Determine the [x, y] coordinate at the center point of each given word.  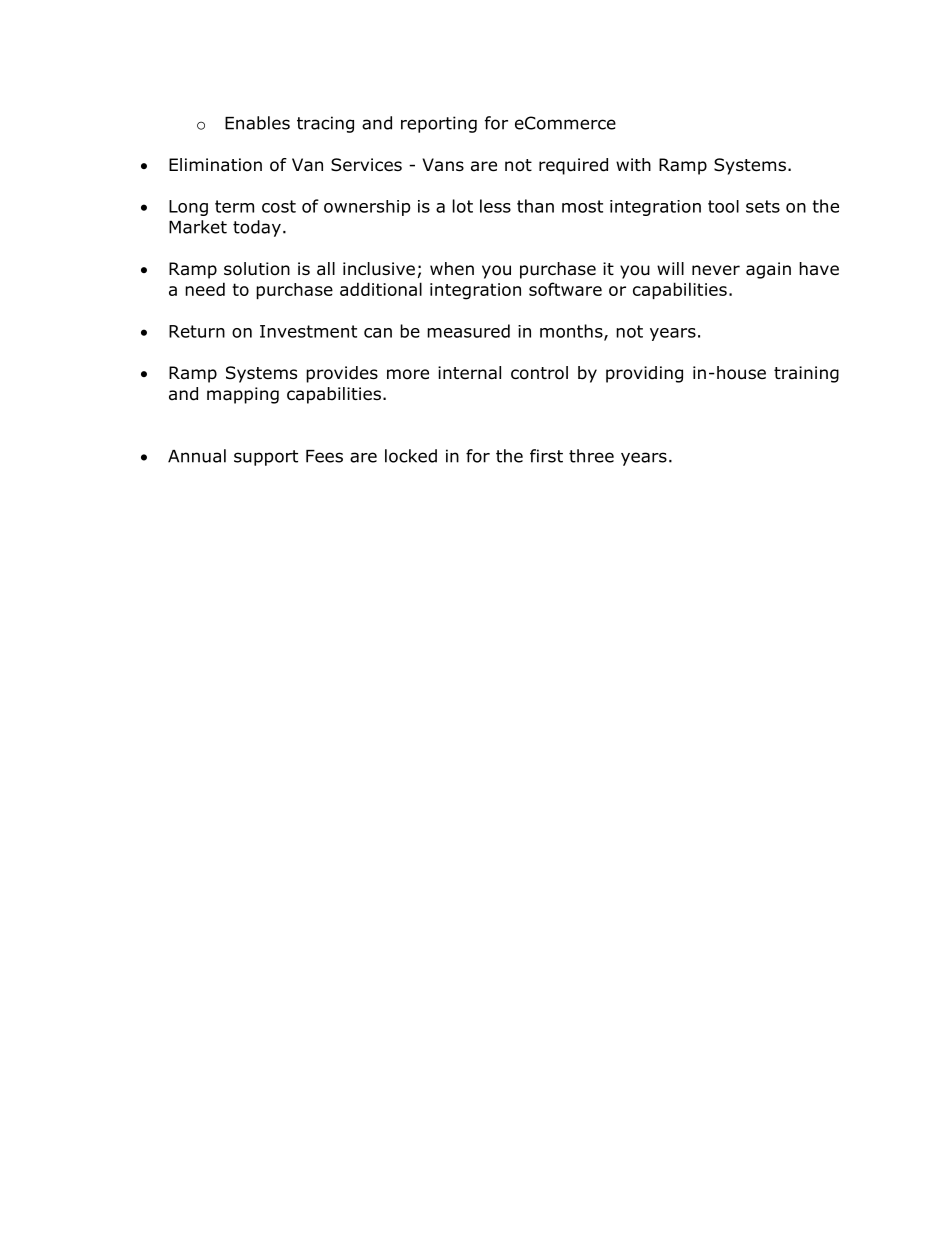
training [806, 374]
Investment [308, 331]
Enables [257, 123]
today [257, 228]
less [495, 206]
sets [763, 206]
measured [468, 331]
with [633, 164]
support [266, 458]
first [546, 456]
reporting [439, 124]
